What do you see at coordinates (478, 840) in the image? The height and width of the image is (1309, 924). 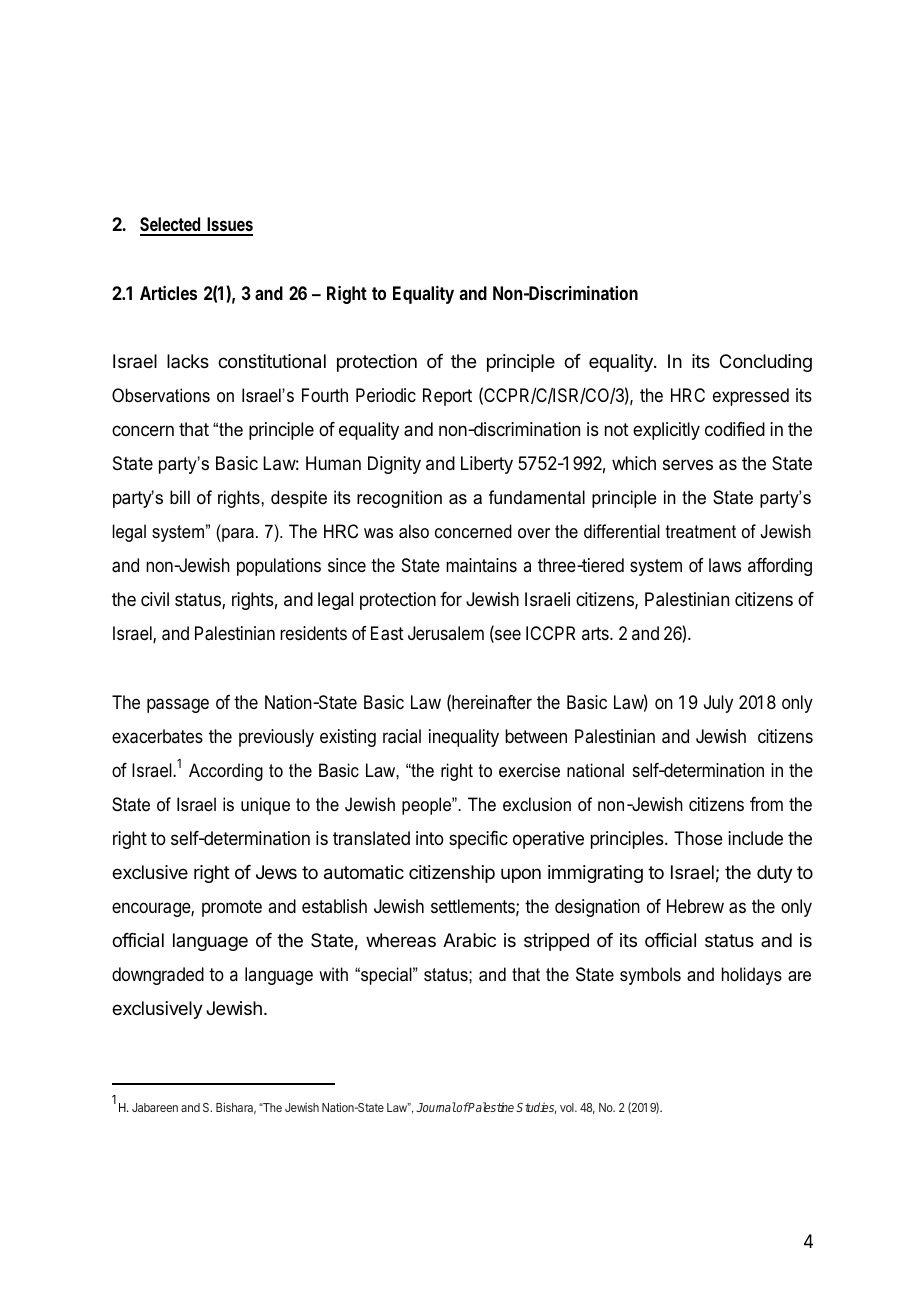 I see `specific` at bounding box center [478, 840].
